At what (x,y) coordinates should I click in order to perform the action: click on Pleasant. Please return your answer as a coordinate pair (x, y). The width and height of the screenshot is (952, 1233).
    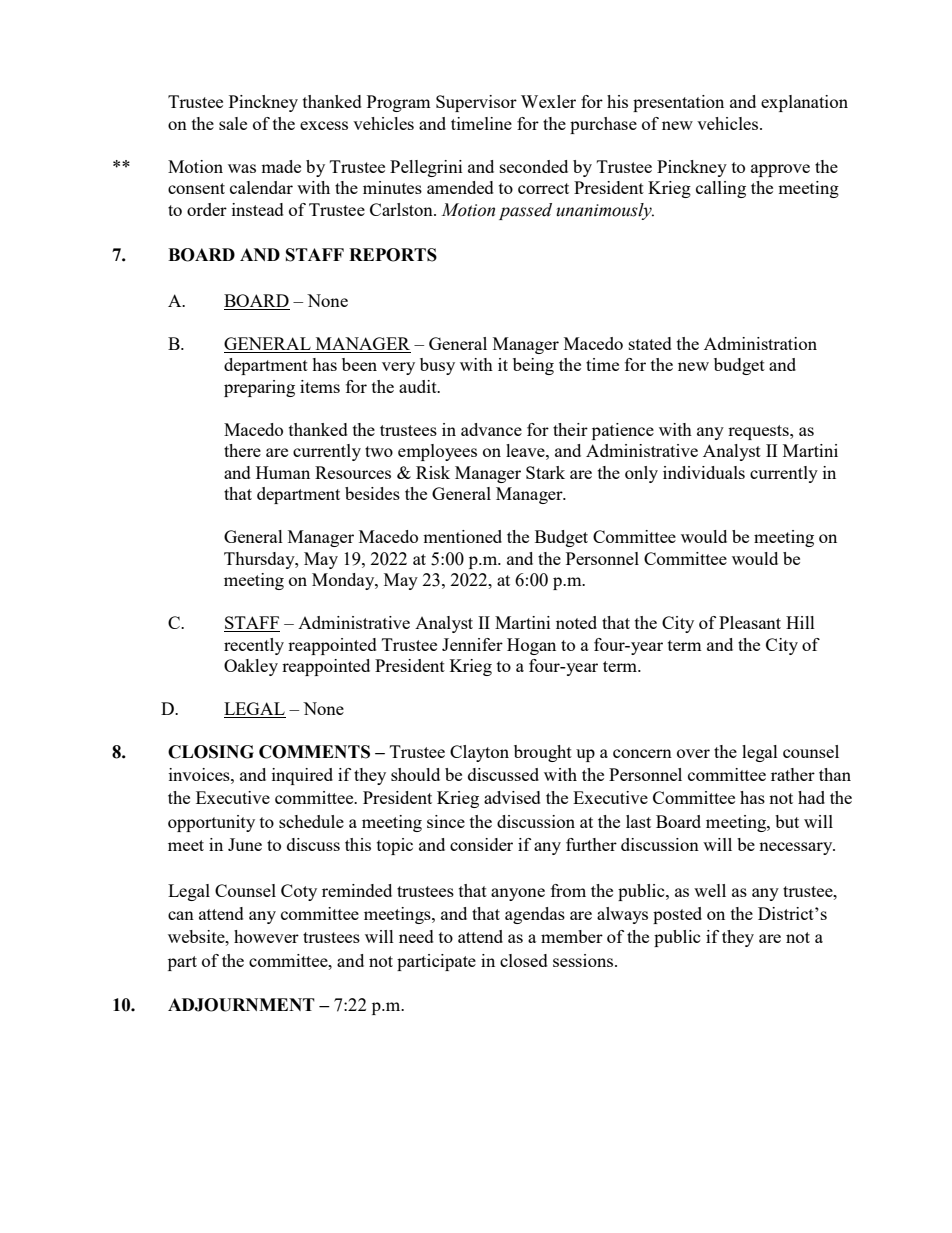
    Looking at the image, I should click on (750, 622).
